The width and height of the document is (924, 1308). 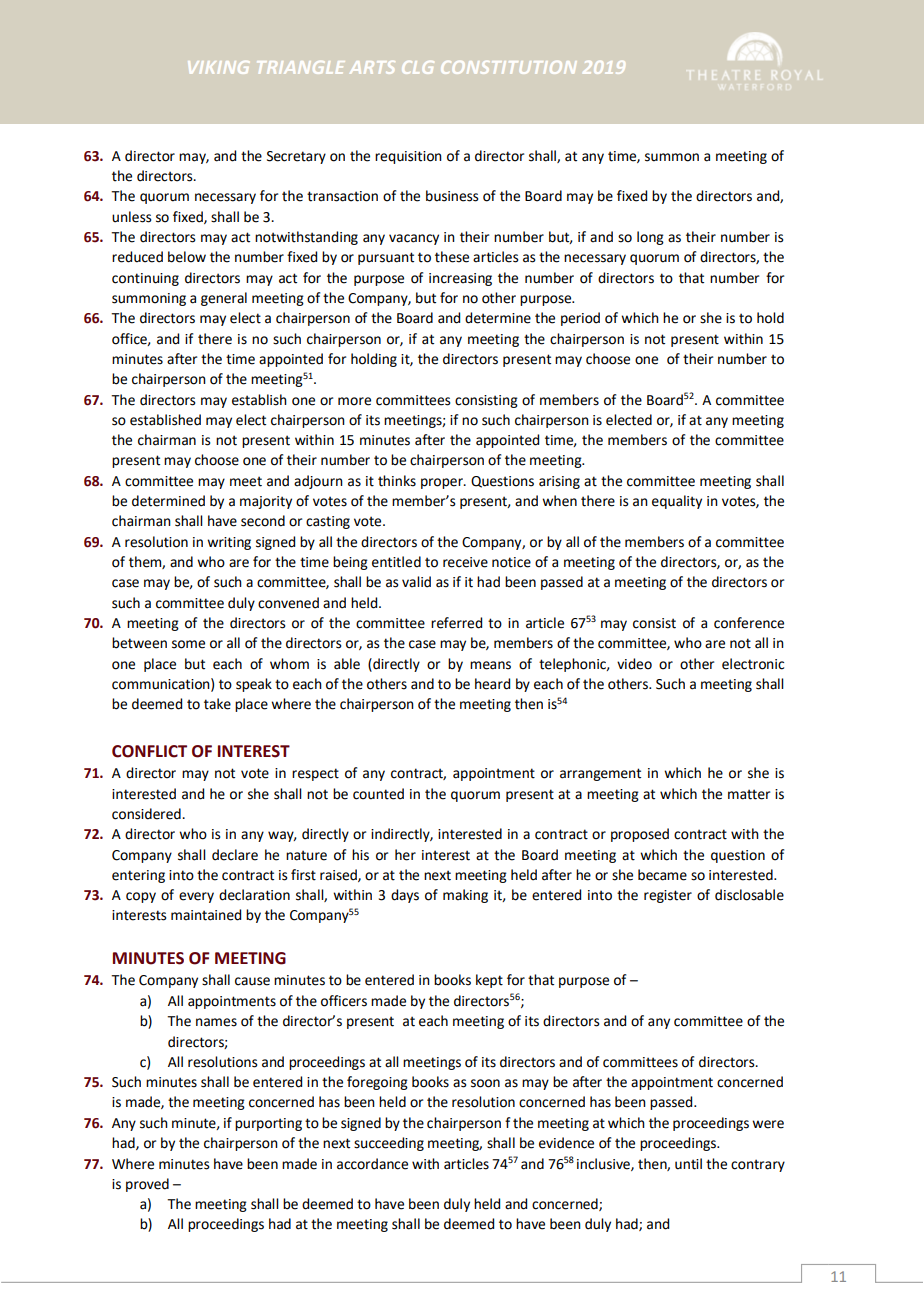 What do you see at coordinates (650, 238) in the document?
I see `long` at bounding box center [650, 238].
